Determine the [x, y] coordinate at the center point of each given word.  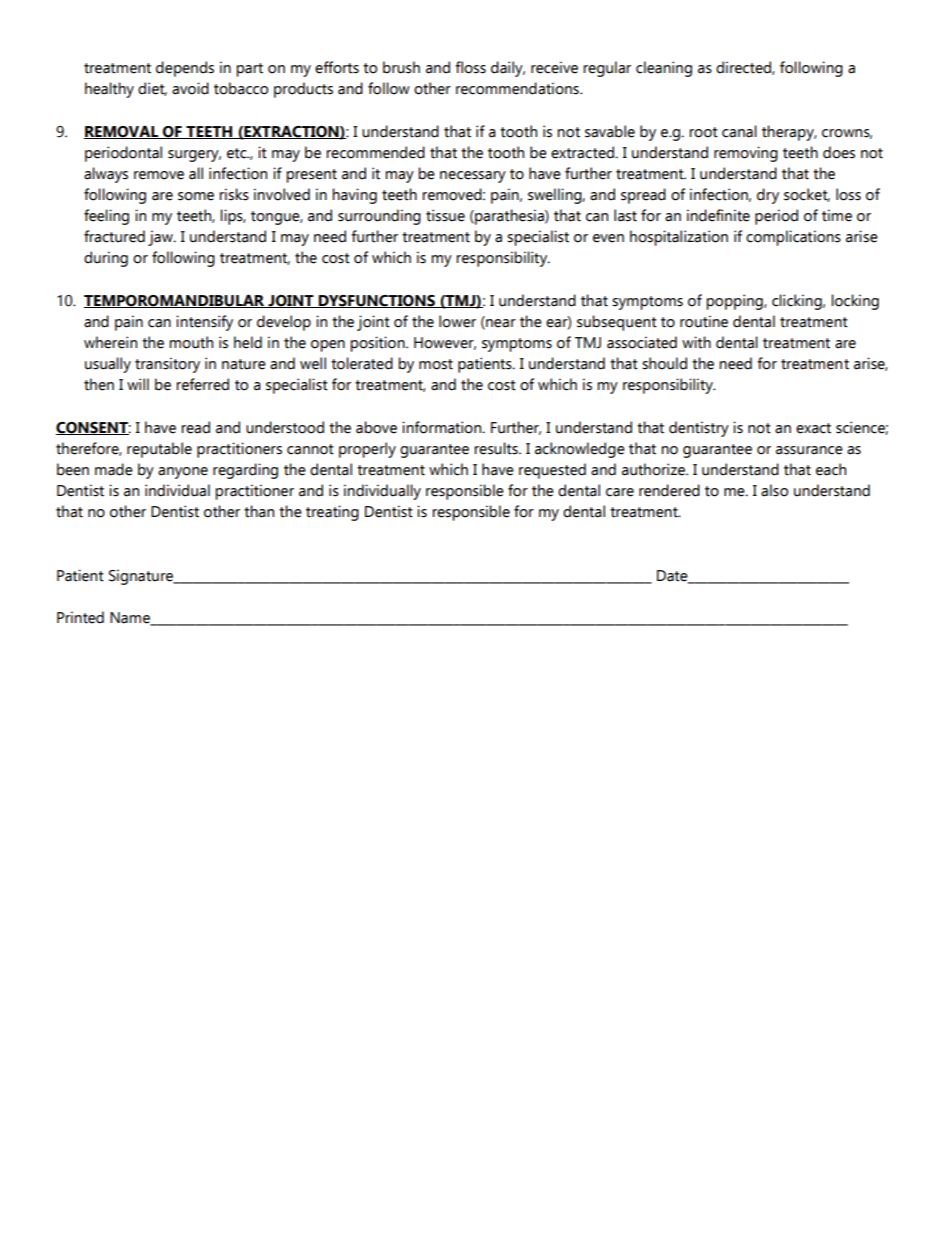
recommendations [518, 88]
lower [457, 321]
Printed [80, 617]
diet [152, 89]
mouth [191, 342]
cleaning [664, 69]
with [696, 342]
